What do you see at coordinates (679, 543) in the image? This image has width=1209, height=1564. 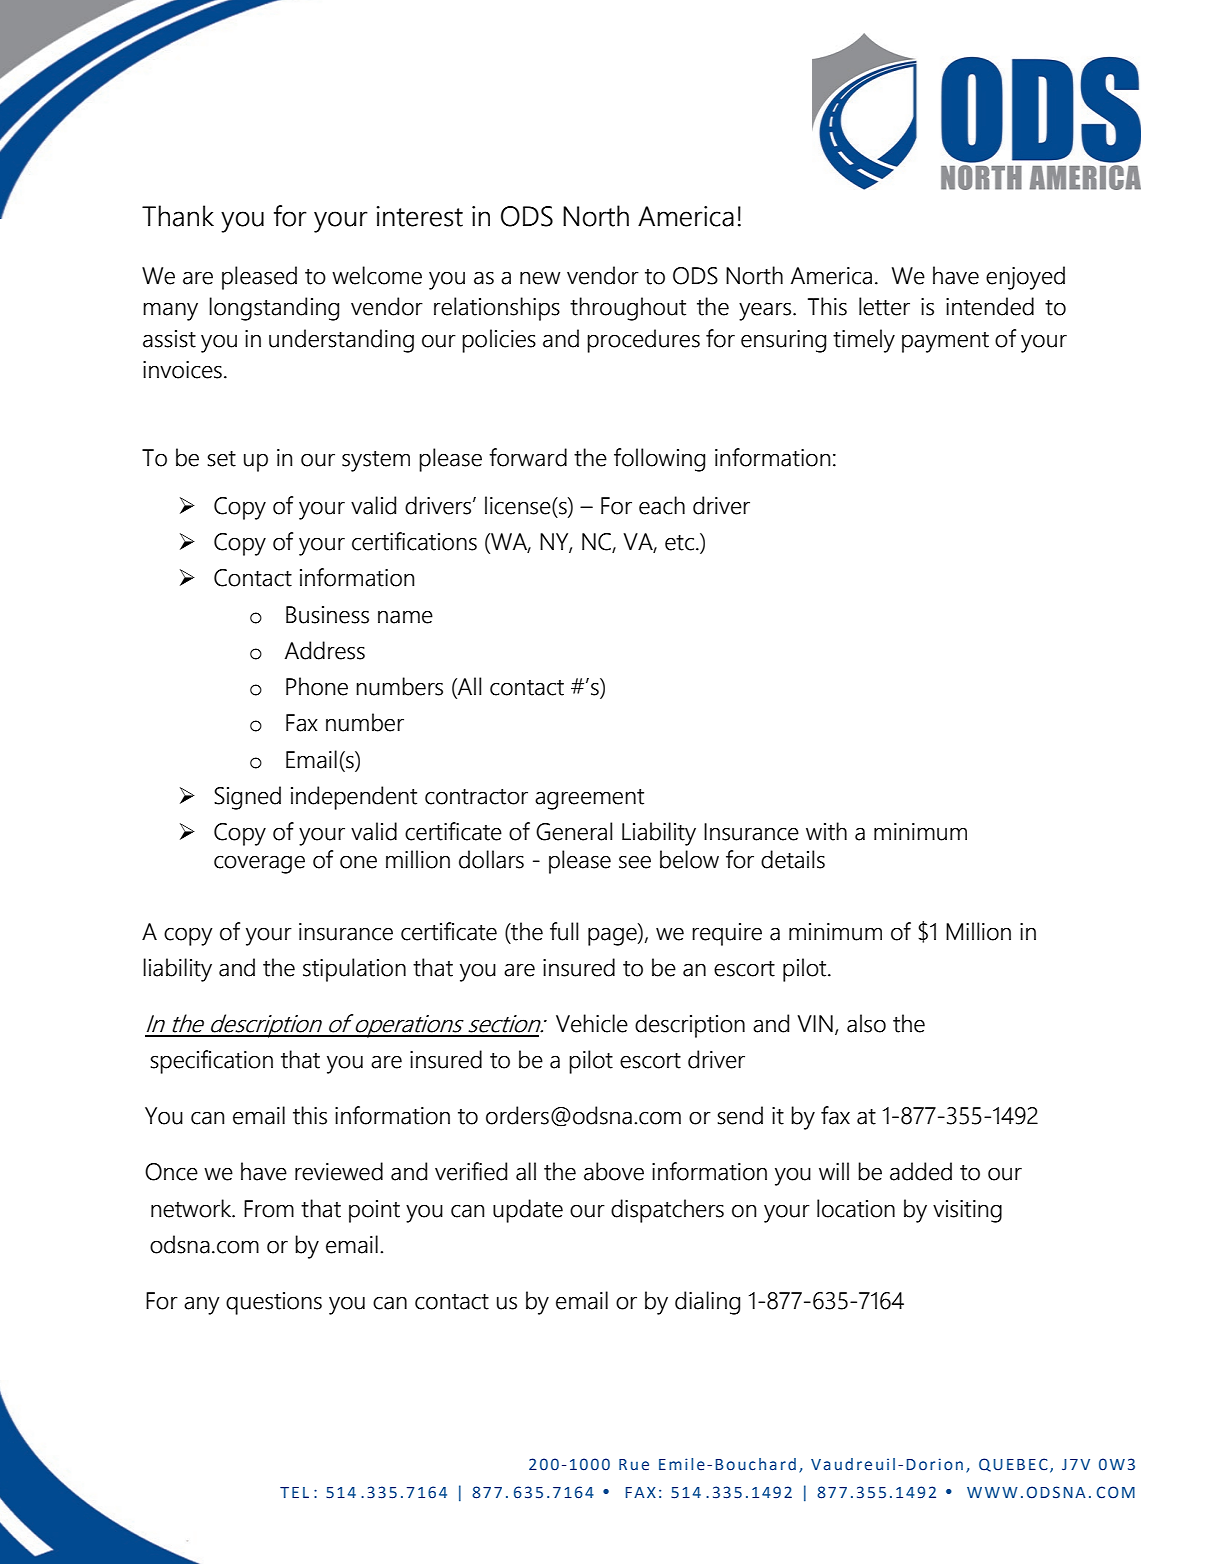 I see `etc` at bounding box center [679, 543].
